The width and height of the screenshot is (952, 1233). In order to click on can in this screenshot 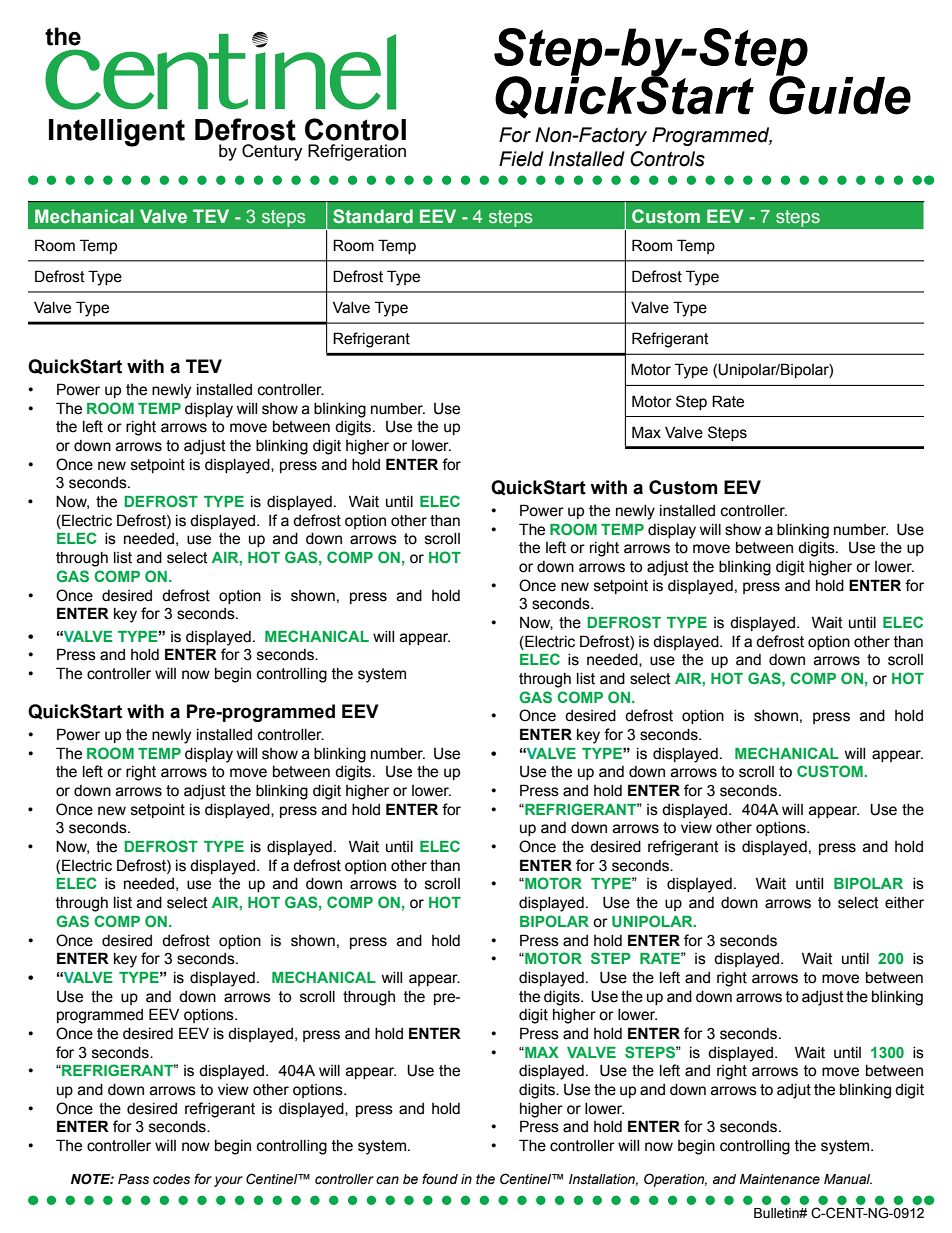, I will do `click(387, 1180)`.
